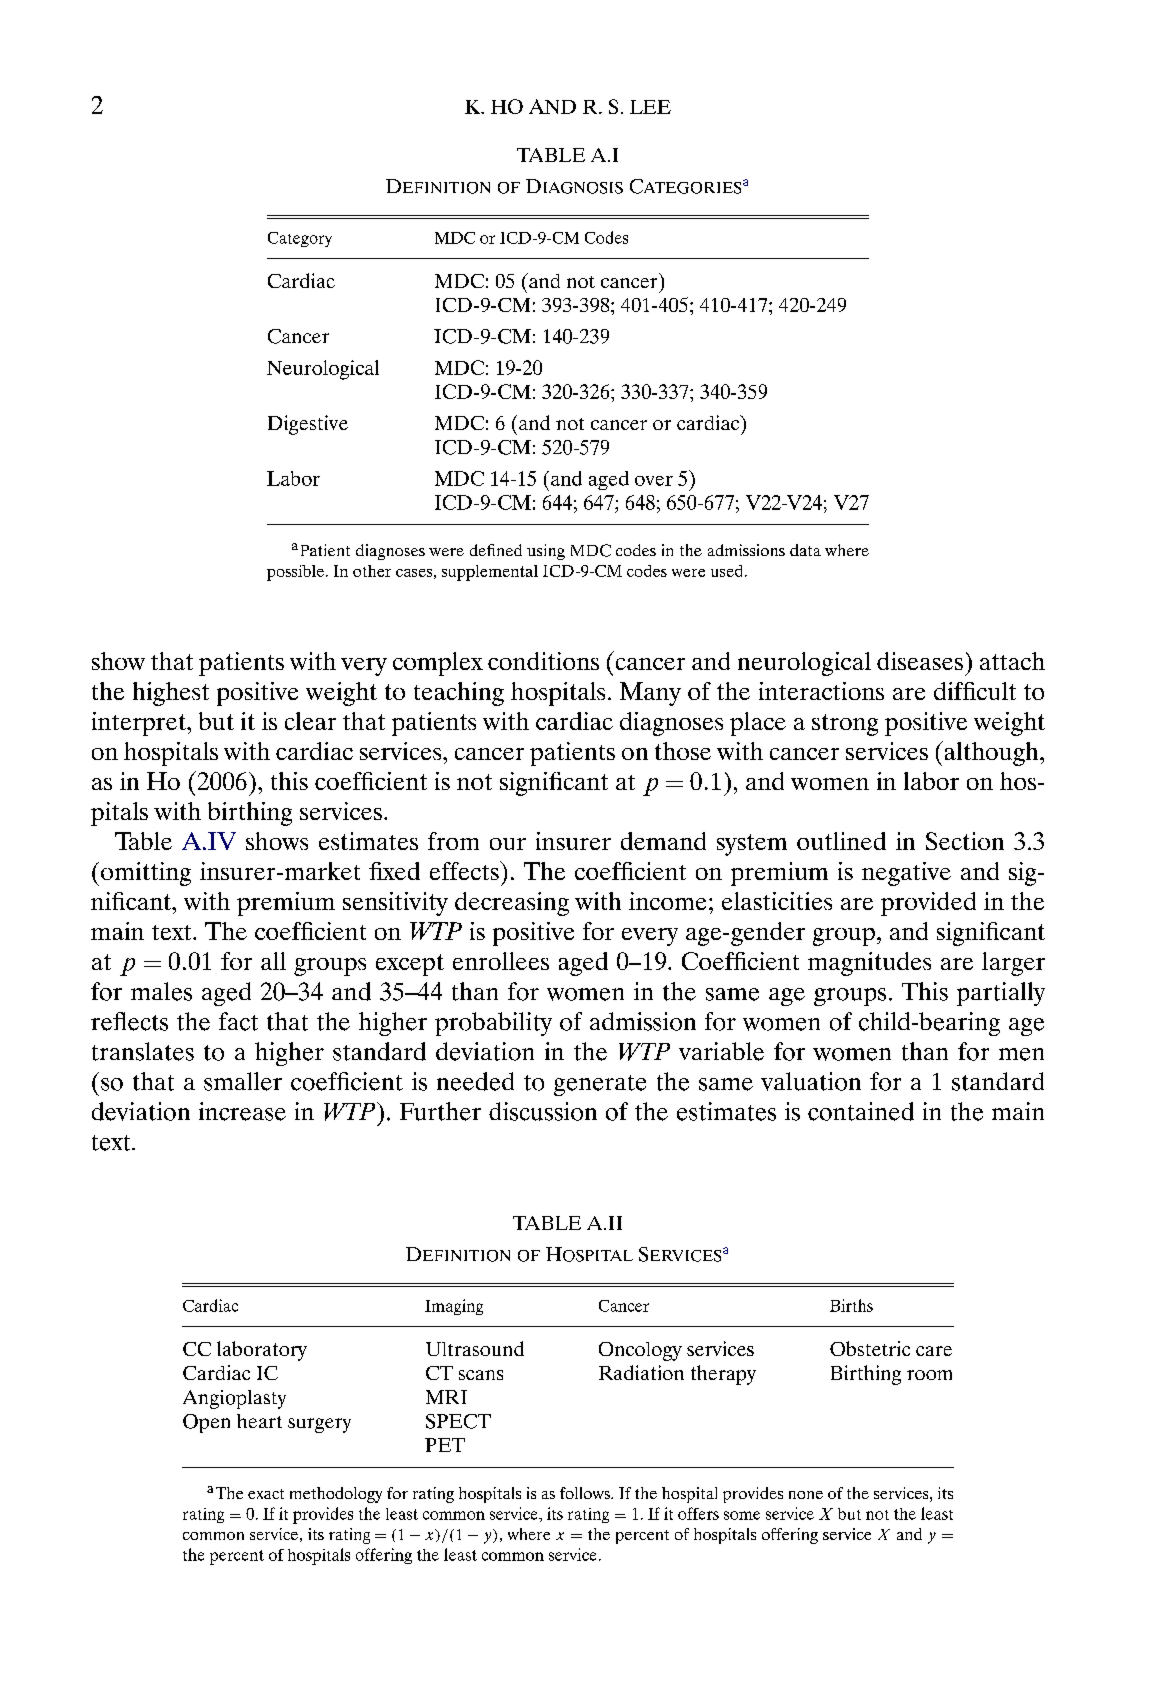  What do you see at coordinates (238, 1021) in the screenshot?
I see `fact` at bounding box center [238, 1021].
